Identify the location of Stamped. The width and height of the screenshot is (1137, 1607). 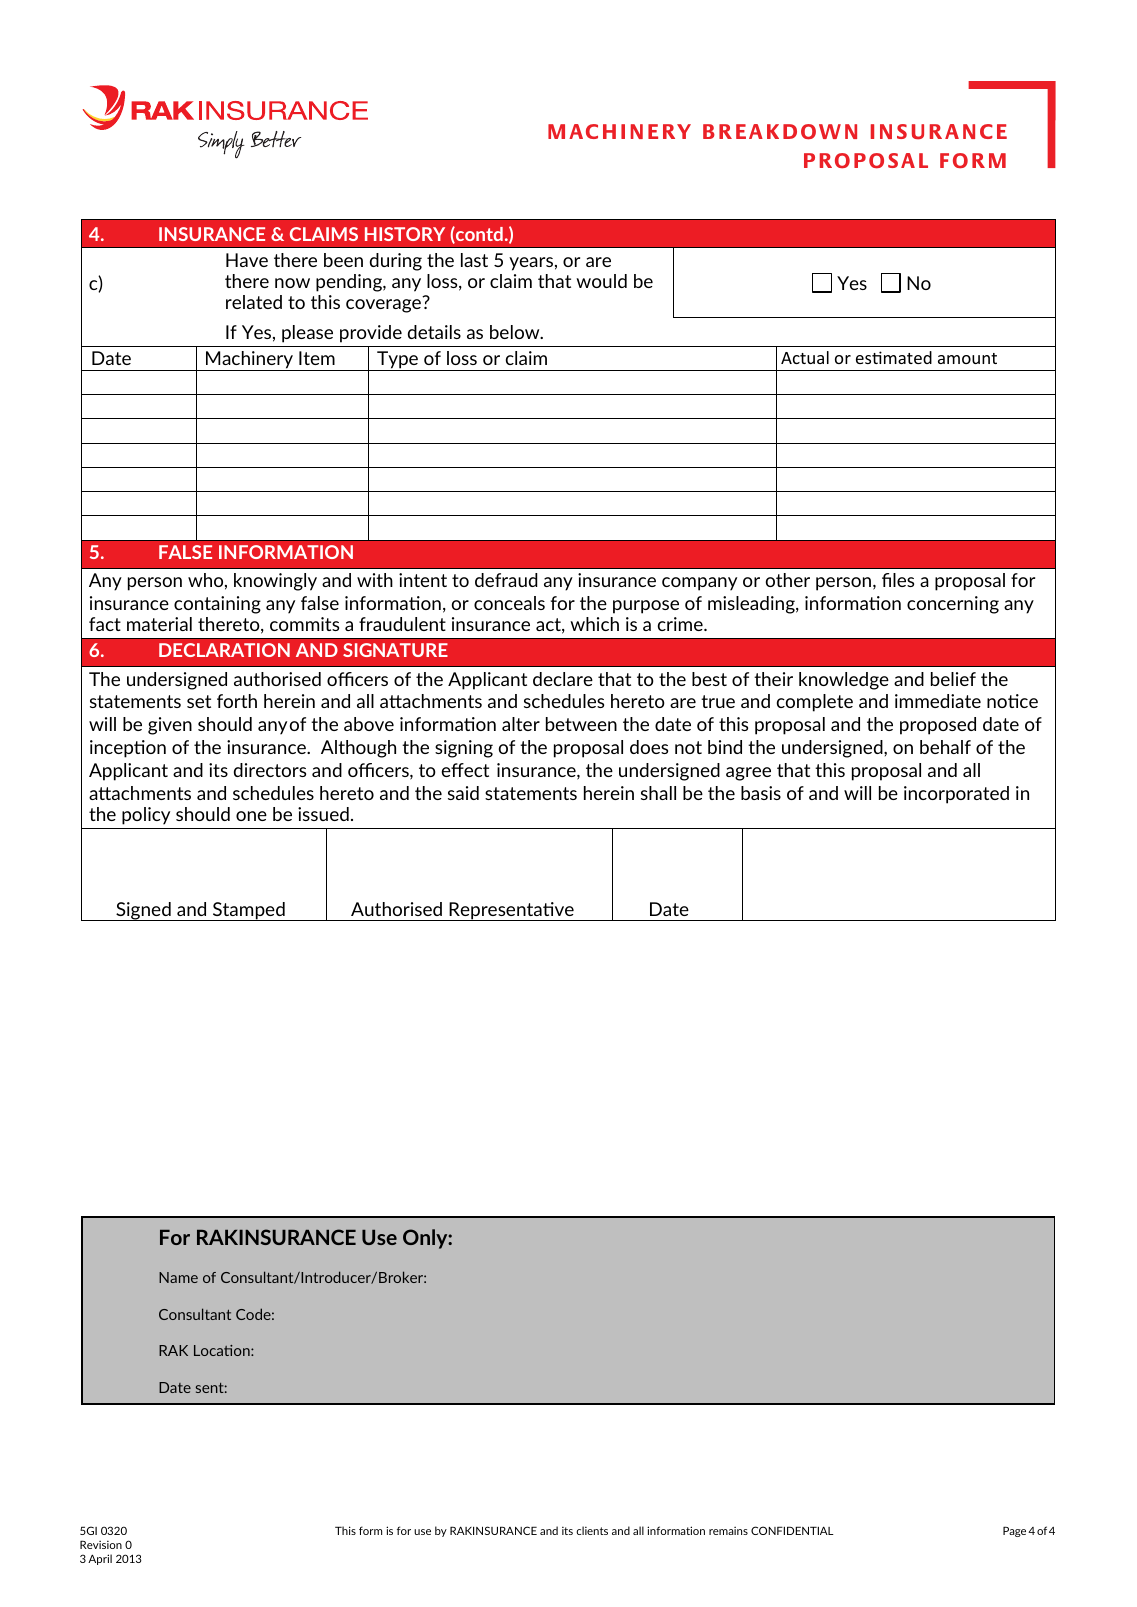
(249, 911).
